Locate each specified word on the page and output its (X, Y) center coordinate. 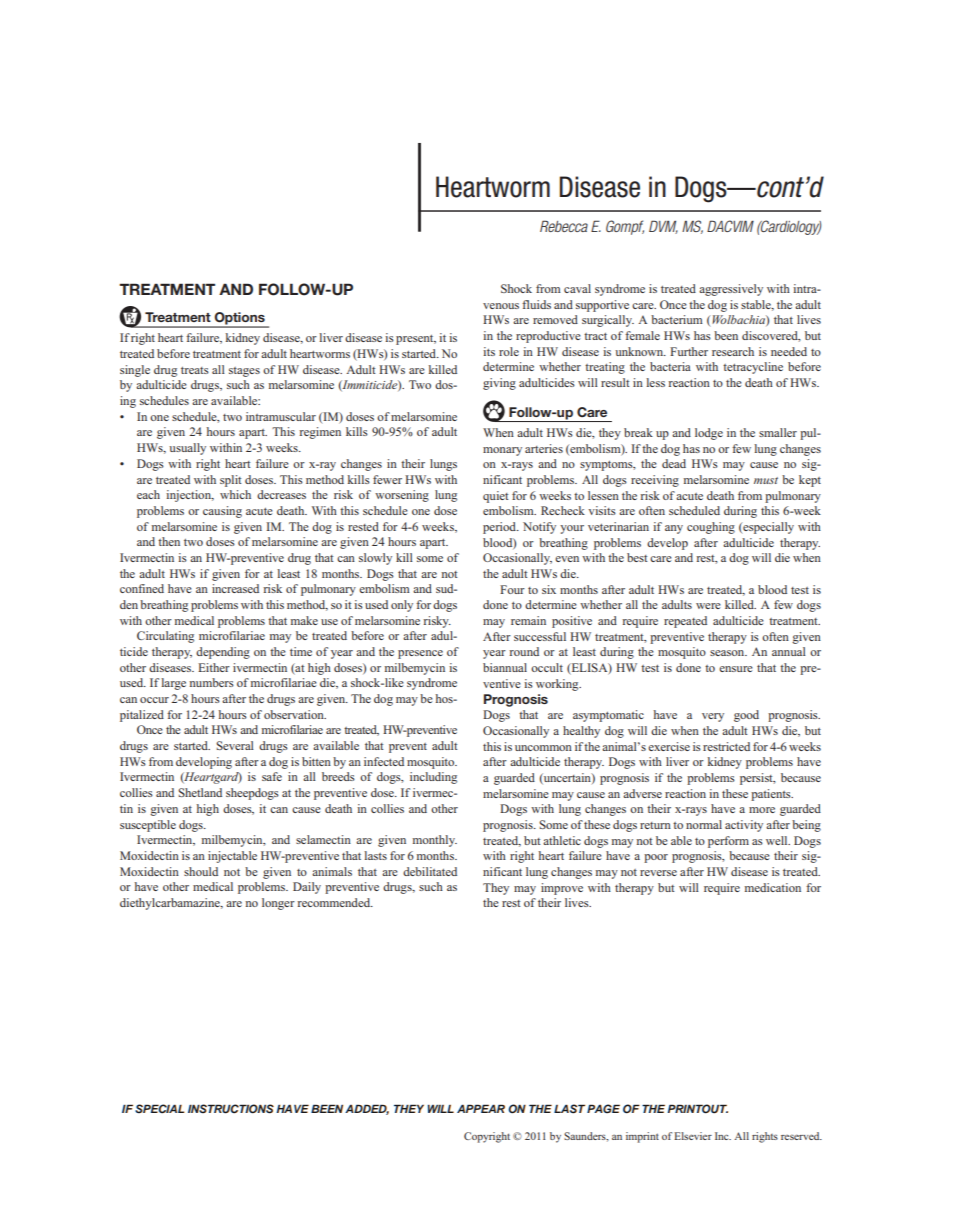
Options (239, 319)
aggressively (731, 290)
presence (420, 654)
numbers (212, 682)
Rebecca (564, 226)
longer (278, 904)
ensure (736, 669)
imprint (642, 1137)
